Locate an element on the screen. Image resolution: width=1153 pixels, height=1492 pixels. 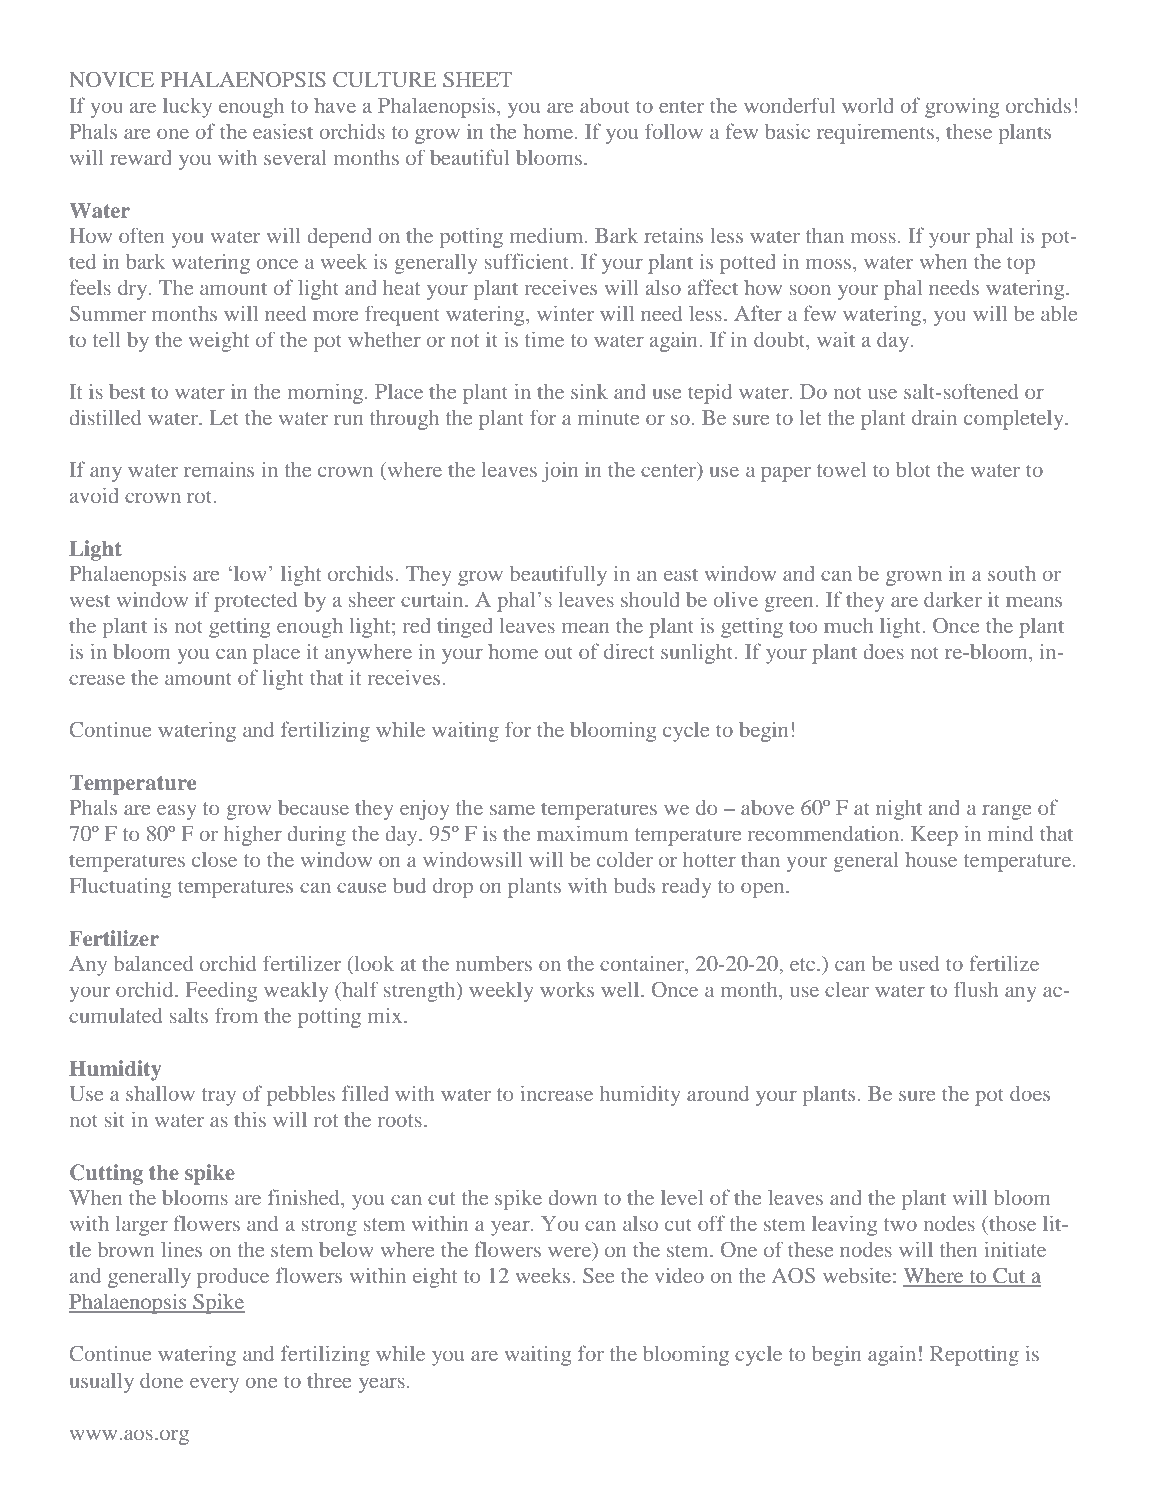
drain is located at coordinates (934, 417).
